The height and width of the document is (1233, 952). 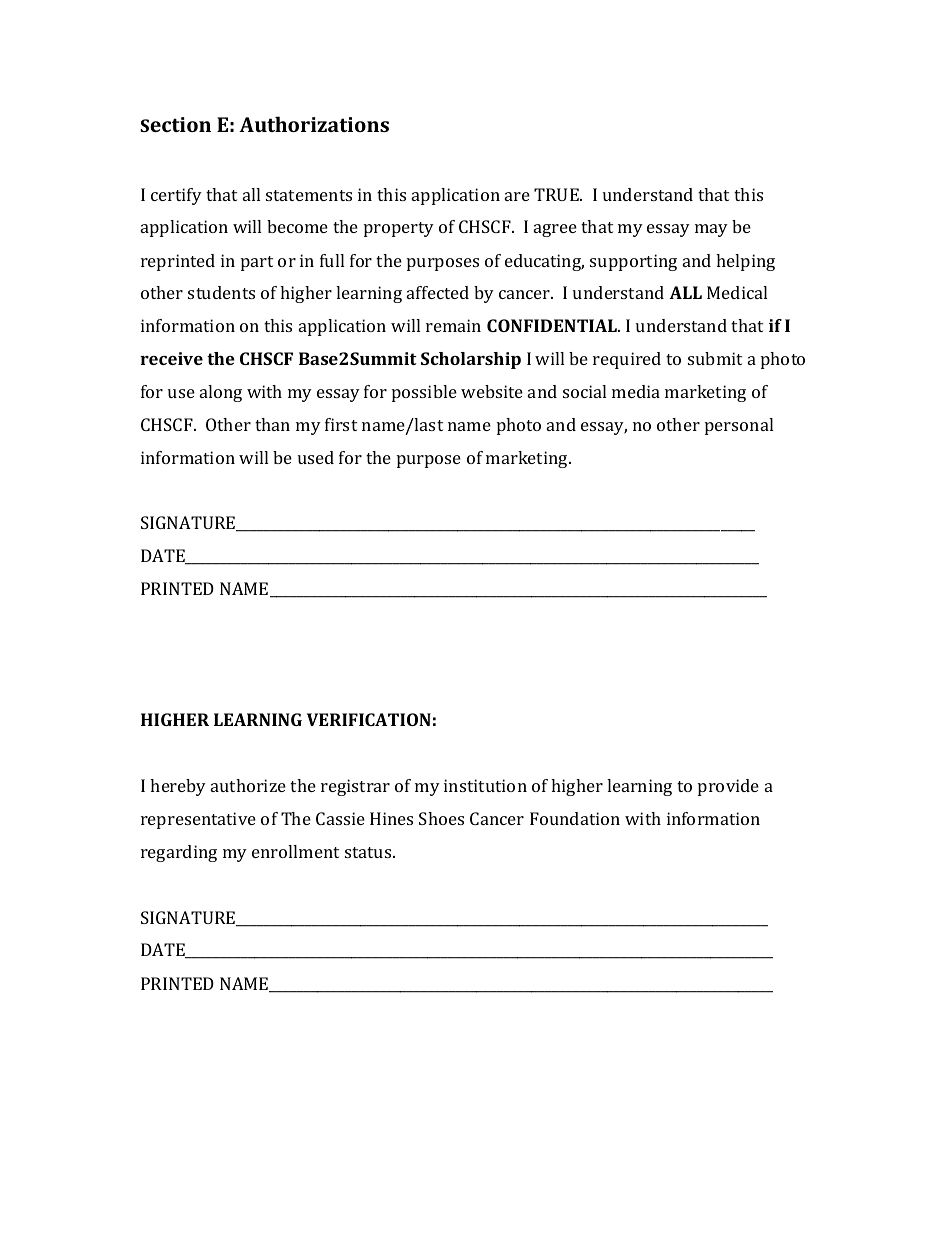 What do you see at coordinates (314, 124) in the document?
I see `Authorizations` at bounding box center [314, 124].
